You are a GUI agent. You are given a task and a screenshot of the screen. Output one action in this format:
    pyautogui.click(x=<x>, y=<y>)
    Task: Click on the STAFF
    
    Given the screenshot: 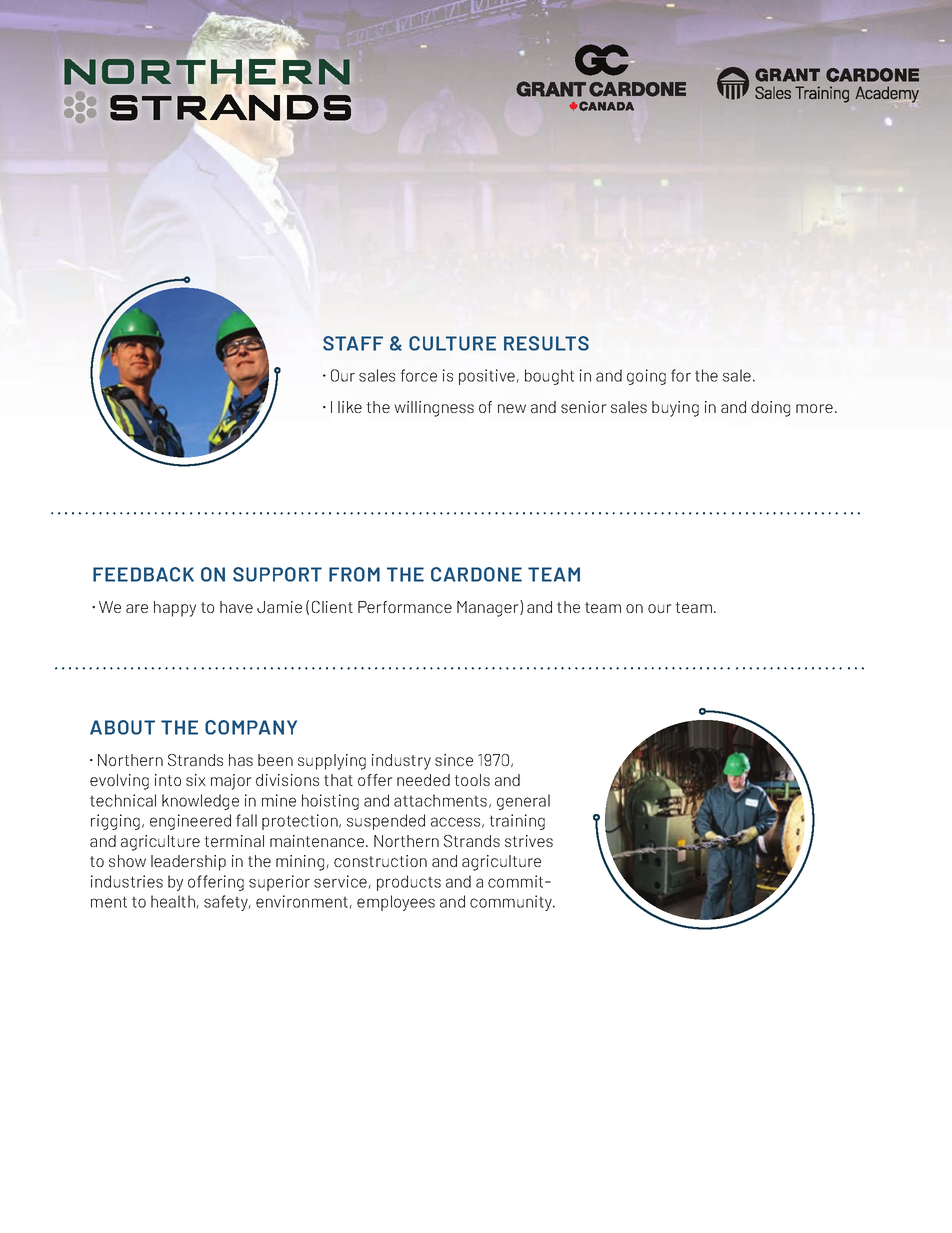 What is the action you would take?
    pyautogui.click(x=353, y=343)
